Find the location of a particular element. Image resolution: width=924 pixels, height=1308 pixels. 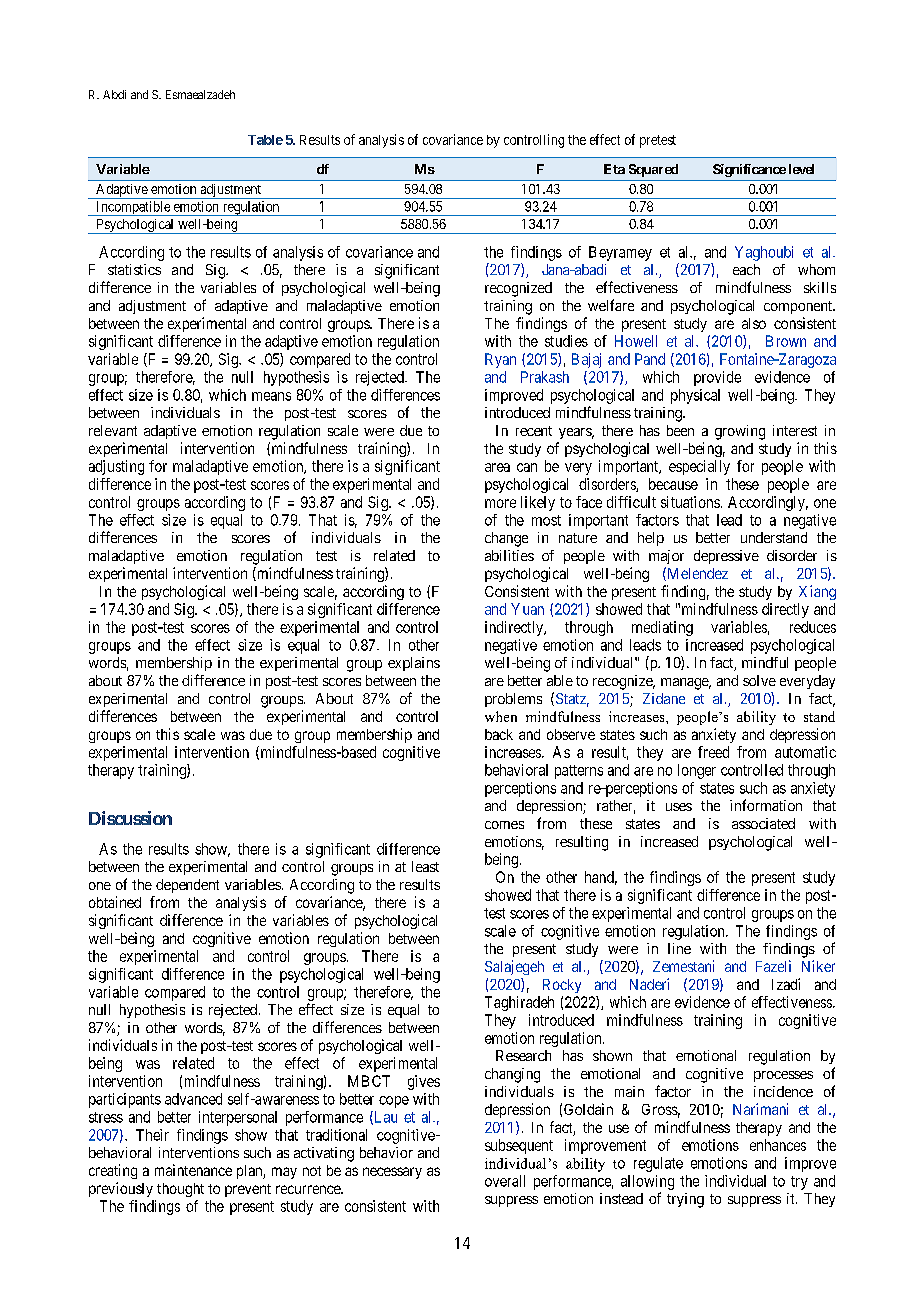

longer is located at coordinates (697, 771).
